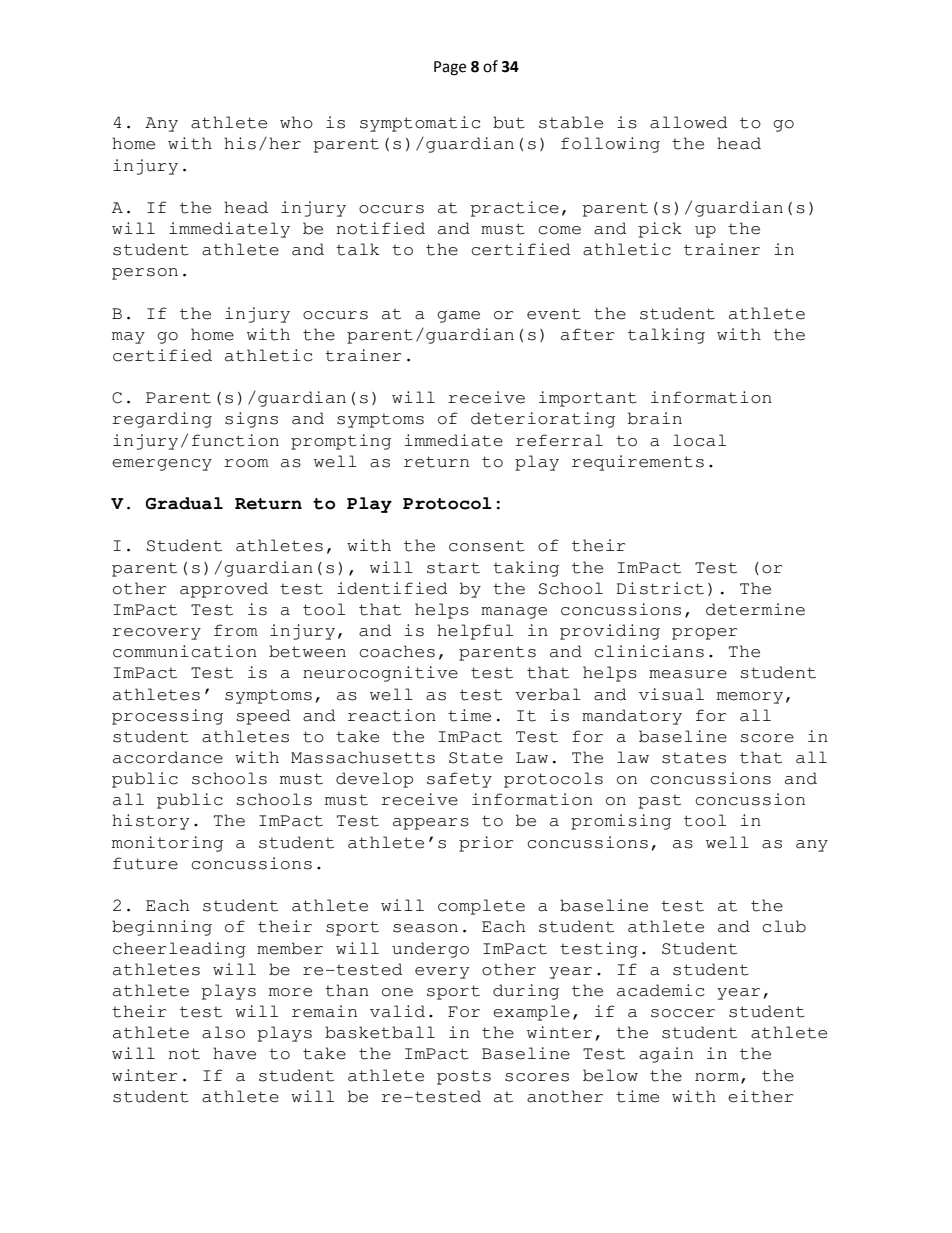 The width and height of the screenshot is (952, 1233). I want to click on norm, so click(718, 1078).
